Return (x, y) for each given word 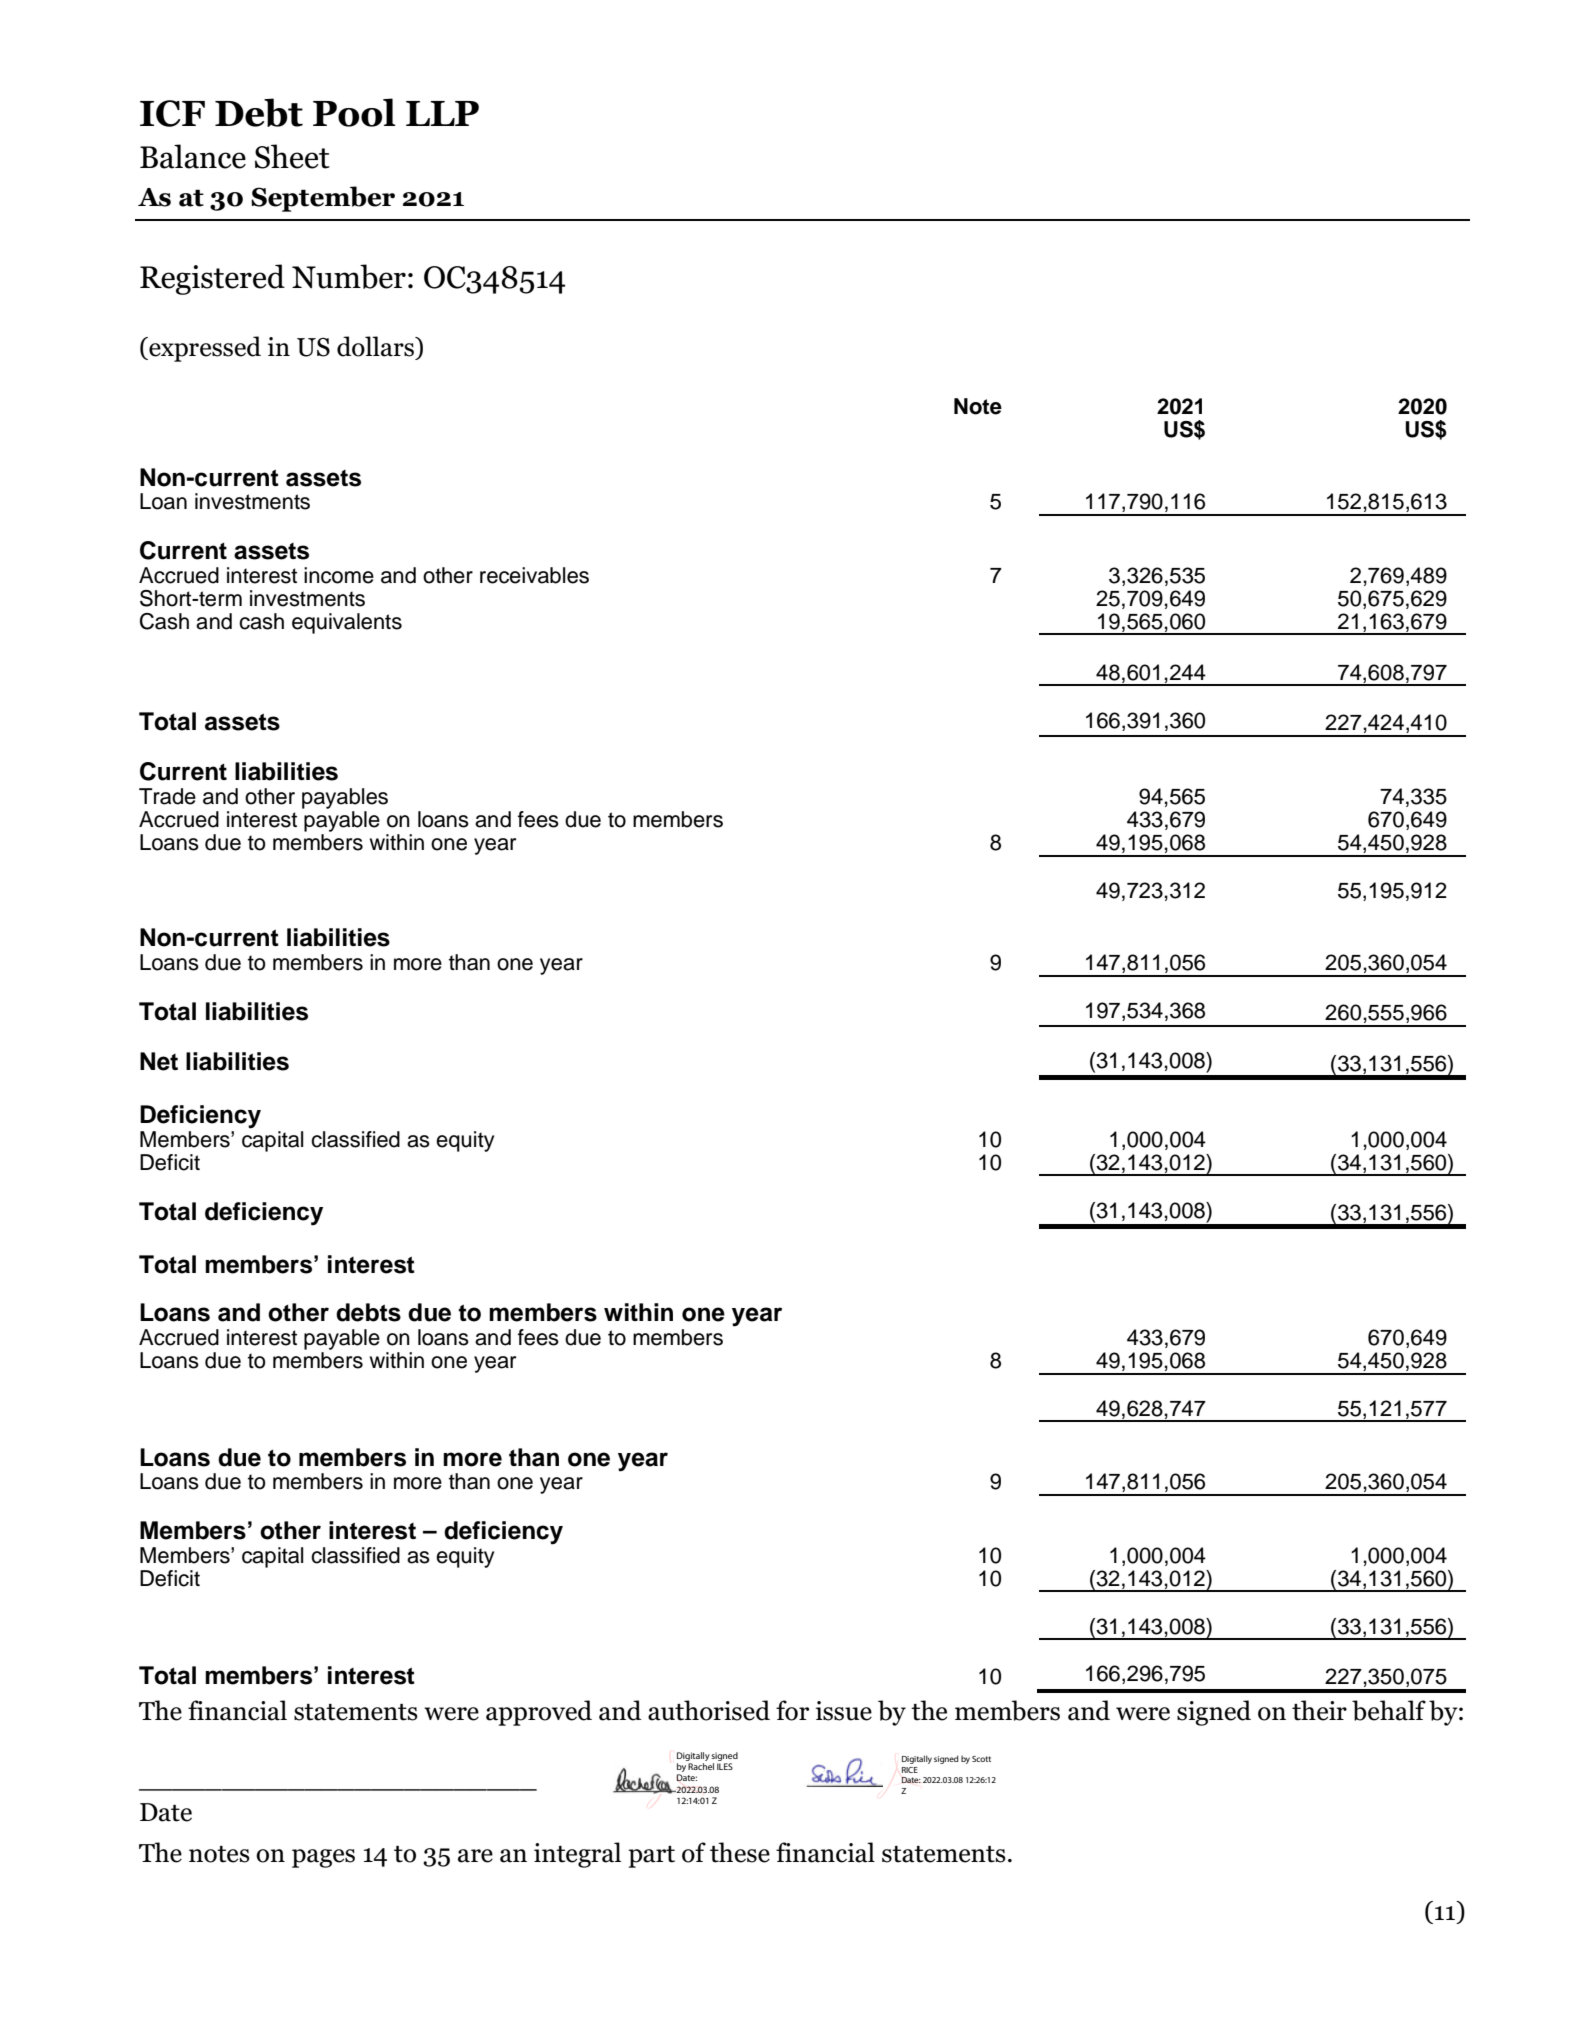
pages (323, 1858)
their (1319, 1710)
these (740, 1852)
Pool (354, 112)
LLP (442, 113)
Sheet (292, 156)
